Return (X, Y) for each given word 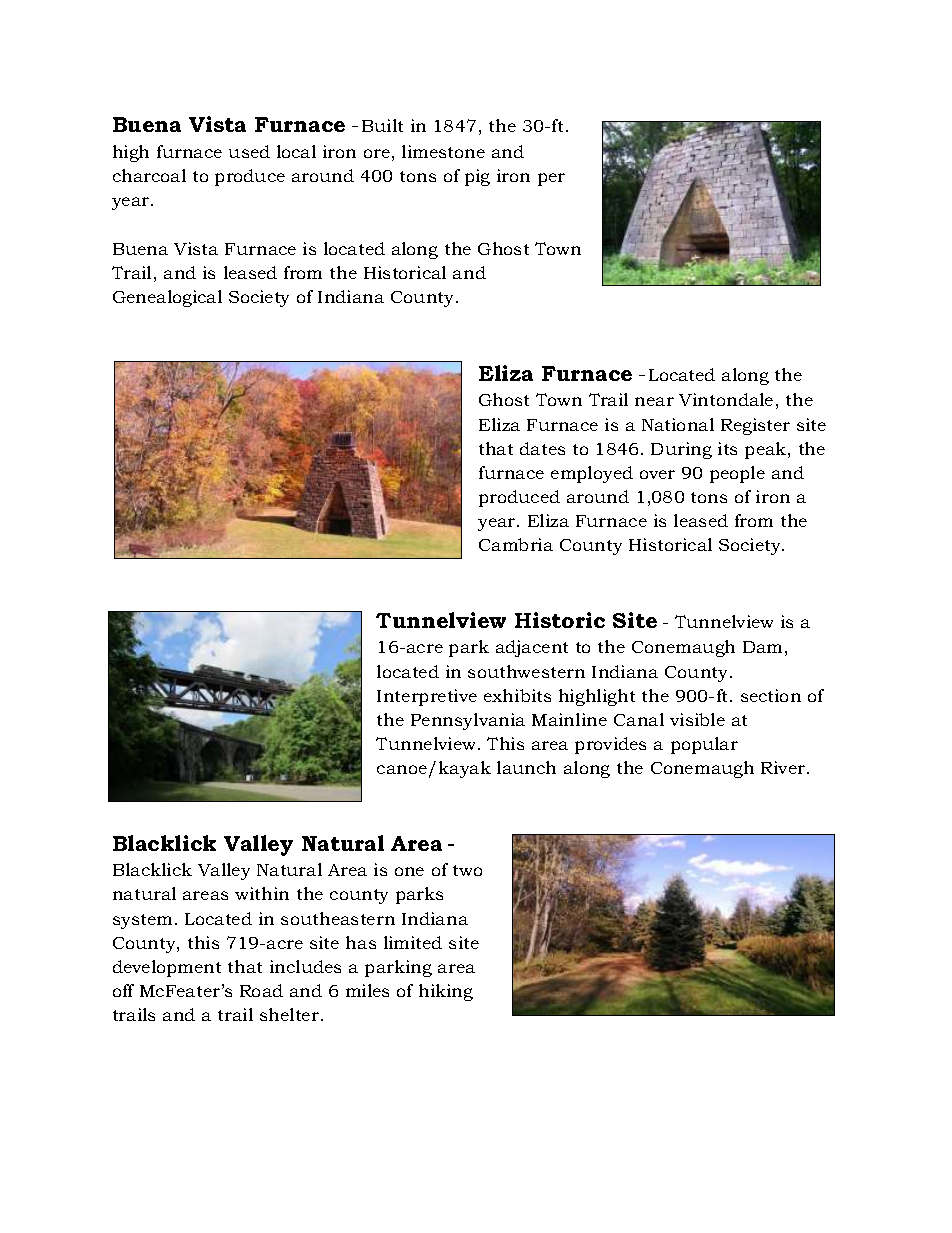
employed (592, 474)
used (249, 151)
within (262, 893)
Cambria (516, 544)
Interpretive (427, 697)
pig (477, 177)
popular (704, 745)
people (737, 474)
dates (542, 448)
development (167, 968)
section (771, 695)
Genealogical (167, 298)
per (551, 179)
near (654, 401)
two (467, 870)
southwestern (526, 671)
